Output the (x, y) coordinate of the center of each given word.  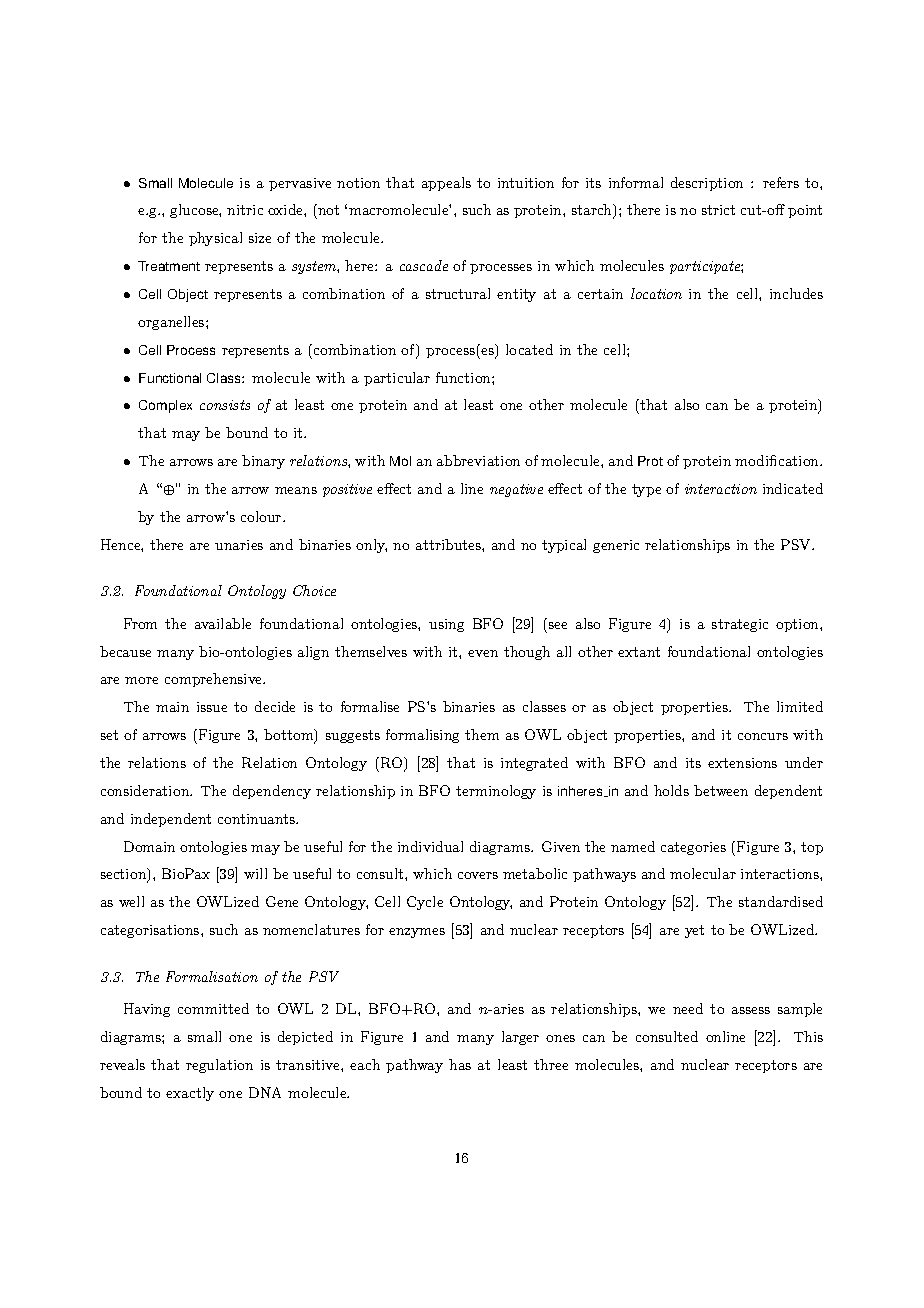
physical (215, 239)
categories (693, 848)
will (255, 873)
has (460, 1064)
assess (751, 1010)
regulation (219, 1066)
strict (718, 210)
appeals (446, 184)
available (223, 623)
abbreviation (478, 460)
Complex (165, 406)
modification (778, 460)
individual (430, 846)
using (446, 625)
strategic (740, 625)
